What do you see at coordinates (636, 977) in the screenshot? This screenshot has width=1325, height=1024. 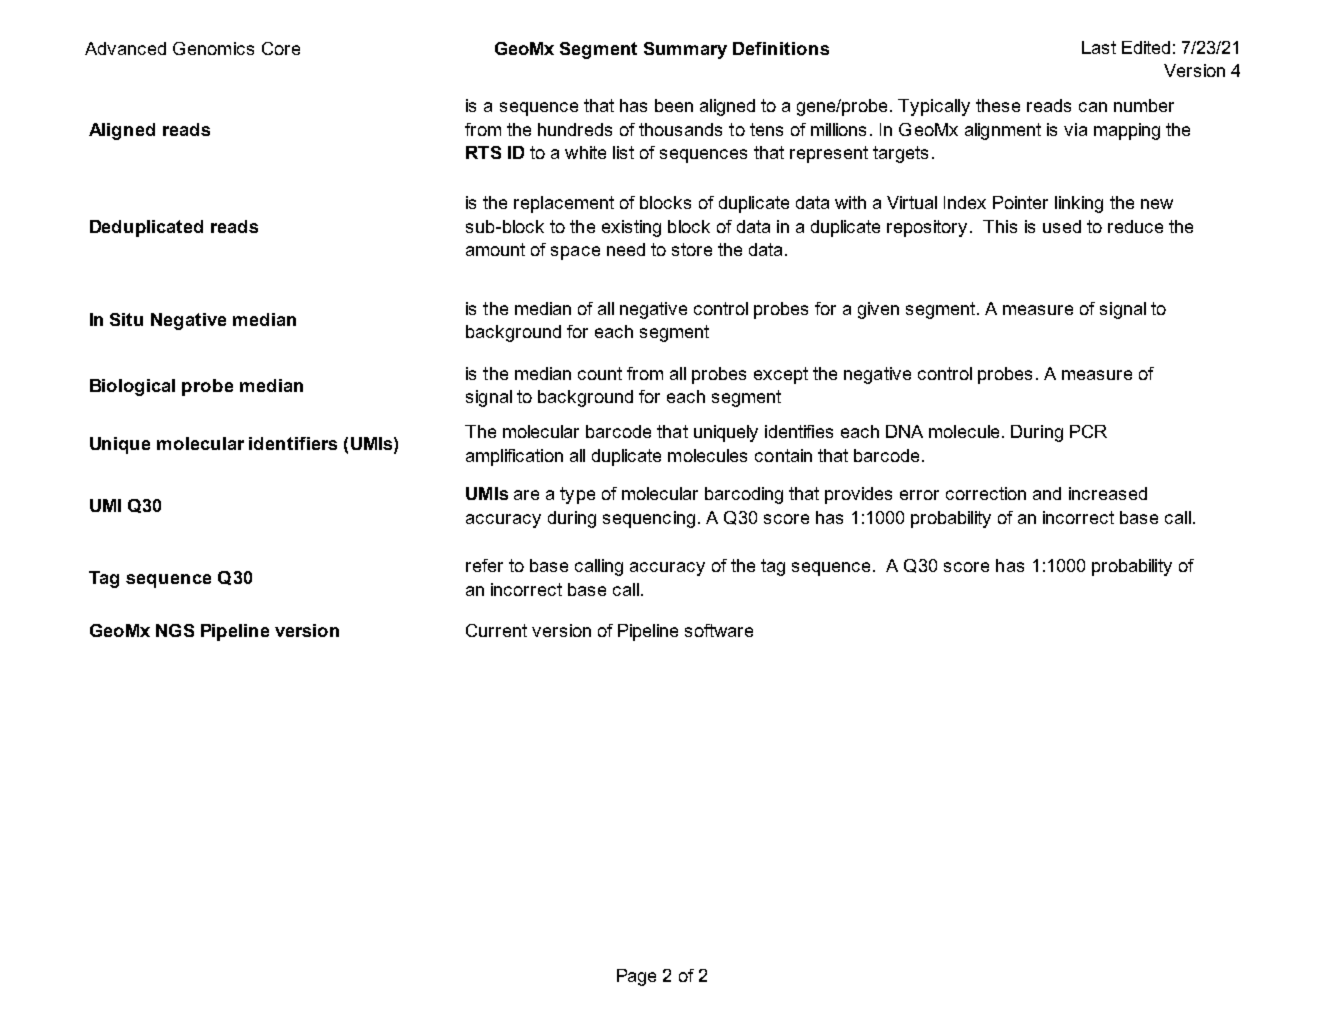 I see `Page` at bounding box center [636, 977].
